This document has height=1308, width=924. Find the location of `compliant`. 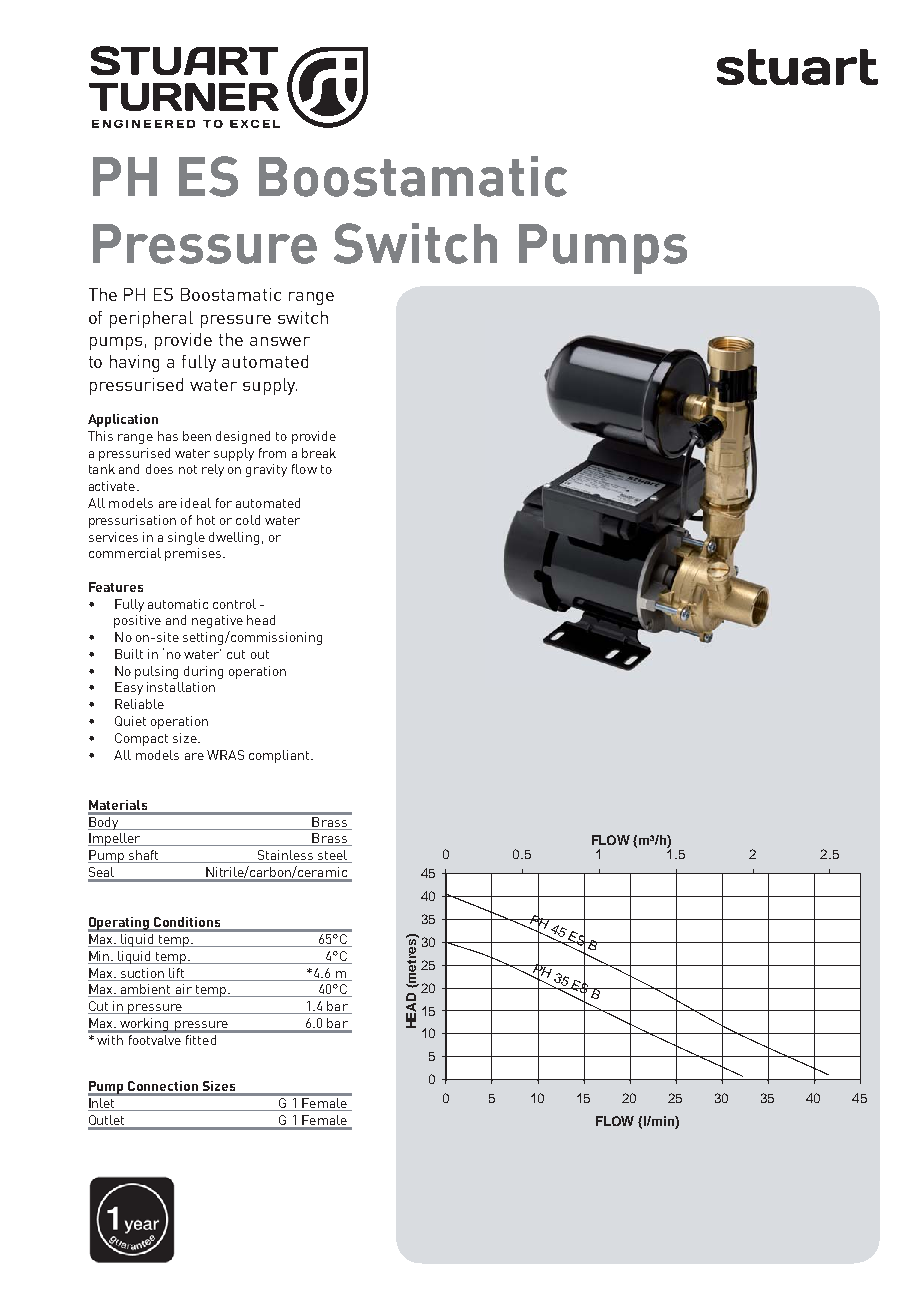

compliant is located at coordinates (280, 756).
